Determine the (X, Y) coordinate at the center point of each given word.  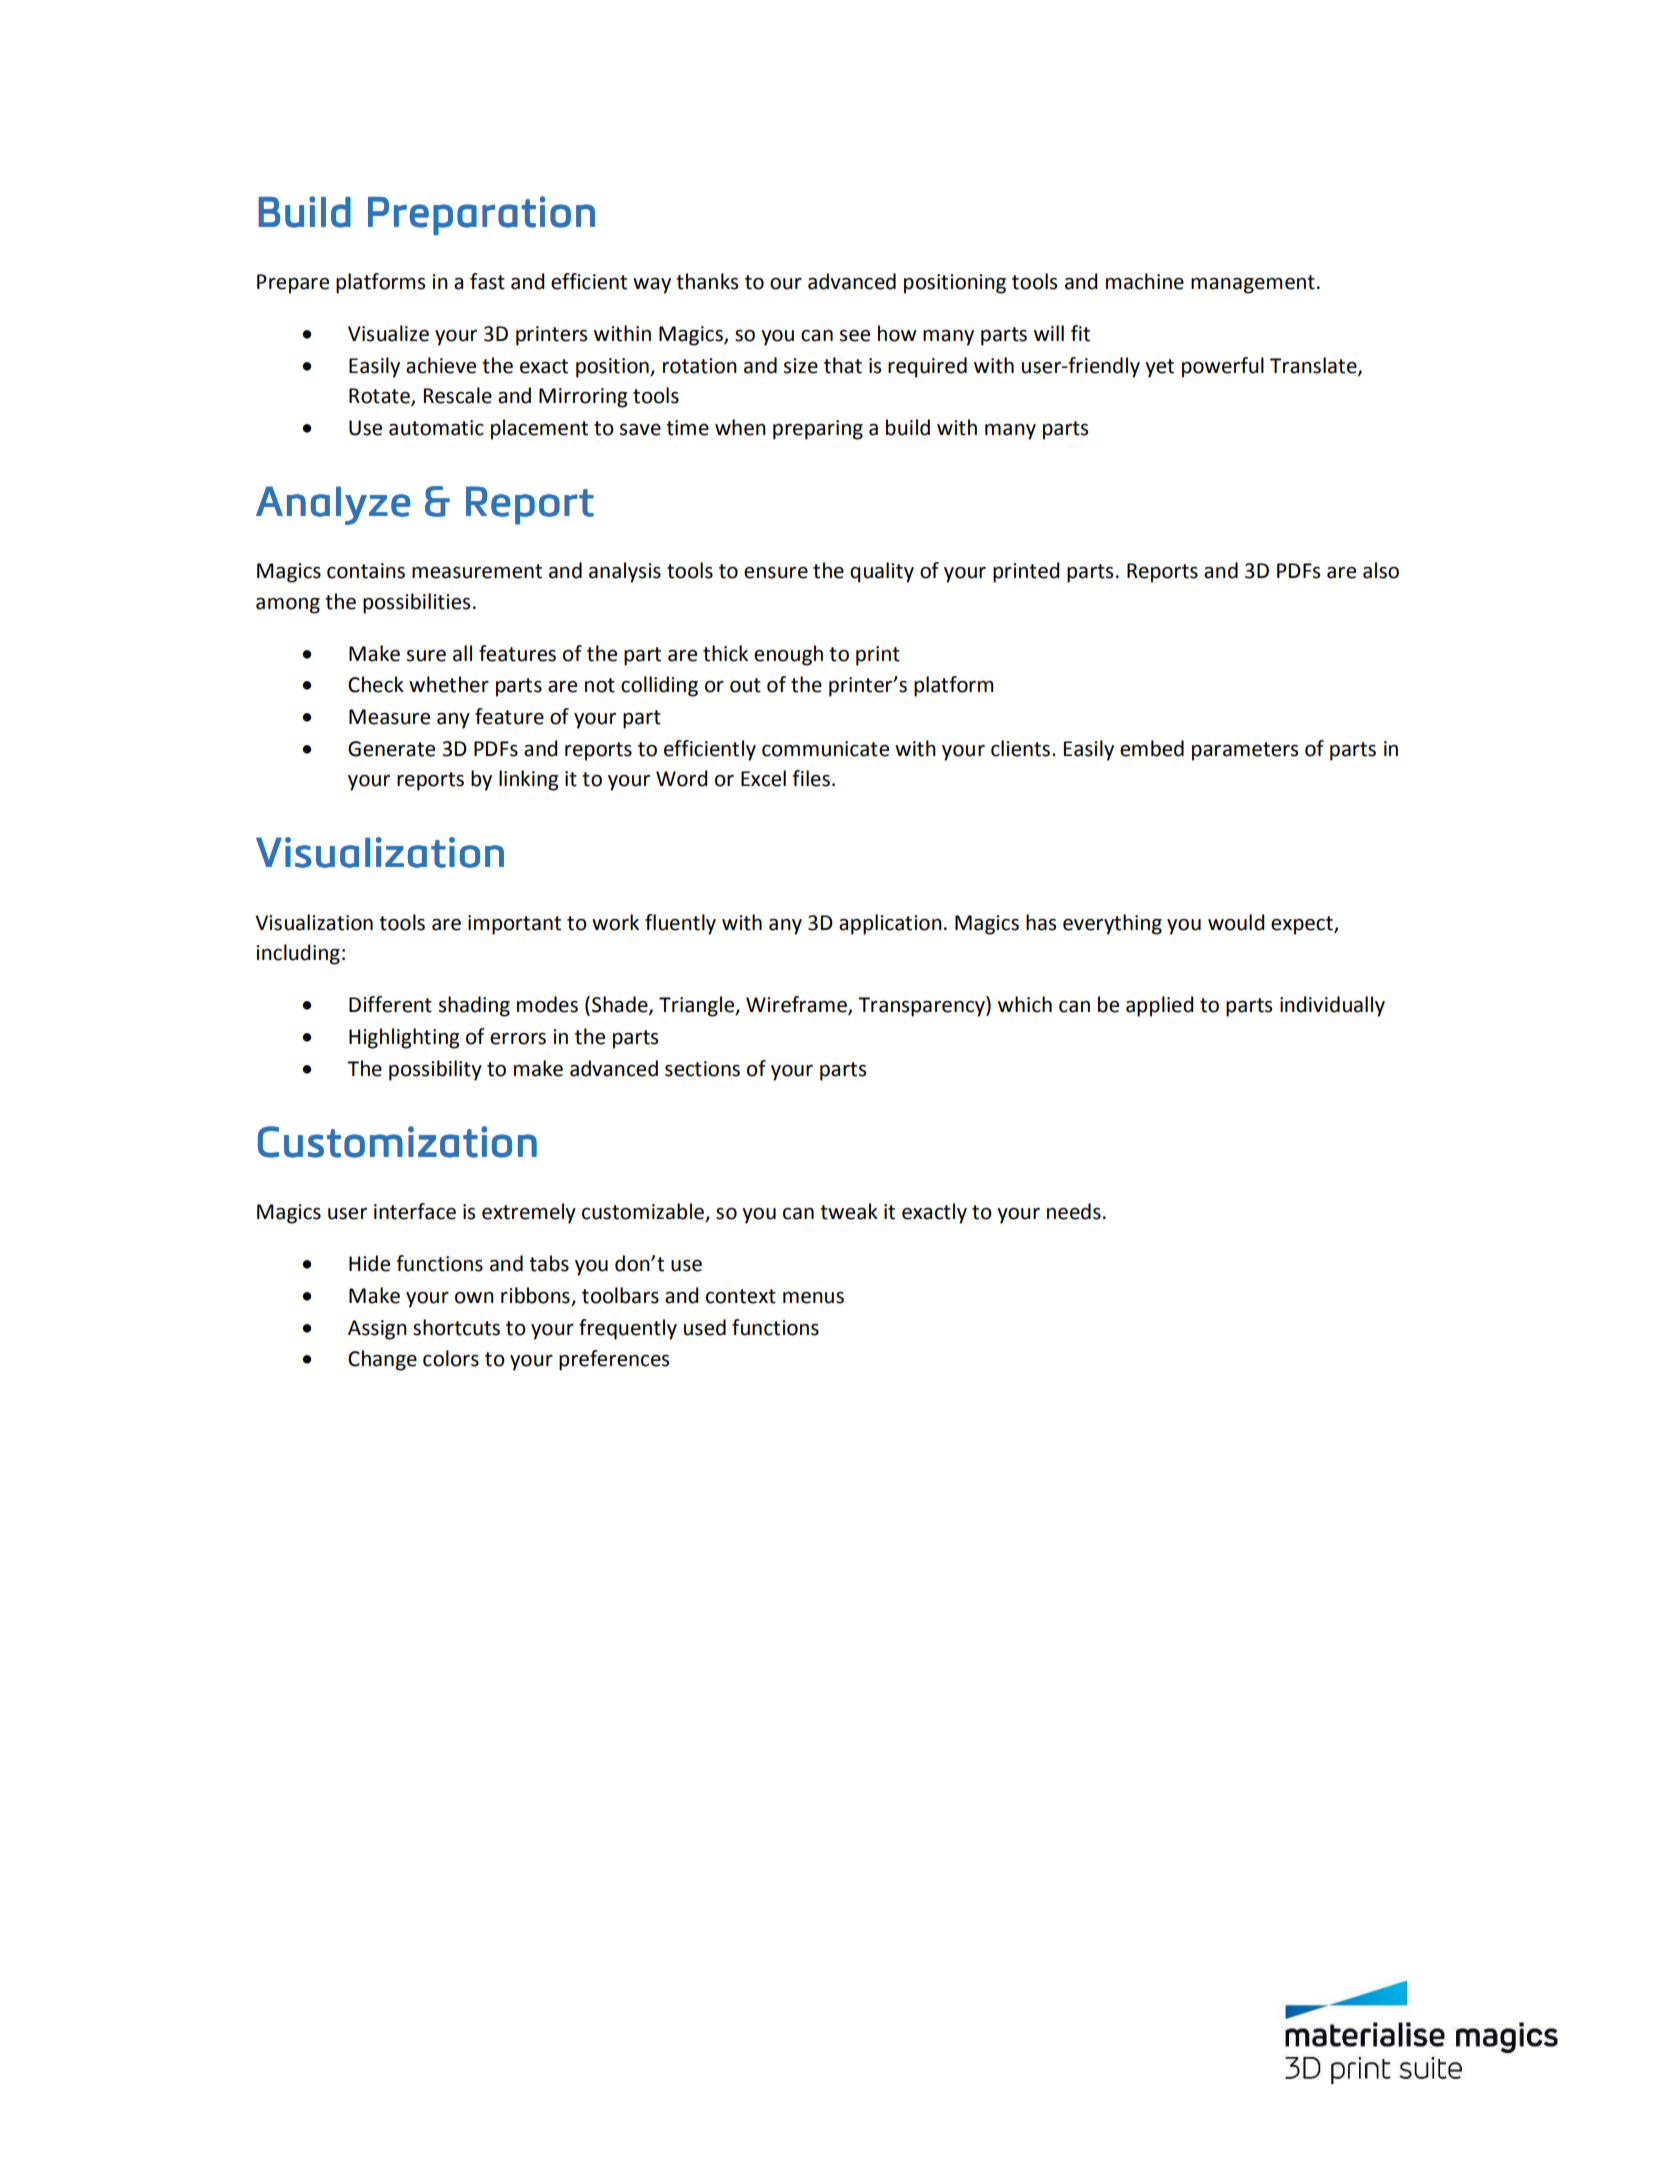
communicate (825, 749)
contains (366, 571)
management (1253, 284)
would (1236, 922)
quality (882, 572)
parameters (1245, 751)
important (514, 925)
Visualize (388, 333)
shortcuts (456, 1327)
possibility (435, 1070)
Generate (391, 749)
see (855, 336)
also (1381, 570)
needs (1074, 1211)
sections (702, 1069)
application (890, 924)
